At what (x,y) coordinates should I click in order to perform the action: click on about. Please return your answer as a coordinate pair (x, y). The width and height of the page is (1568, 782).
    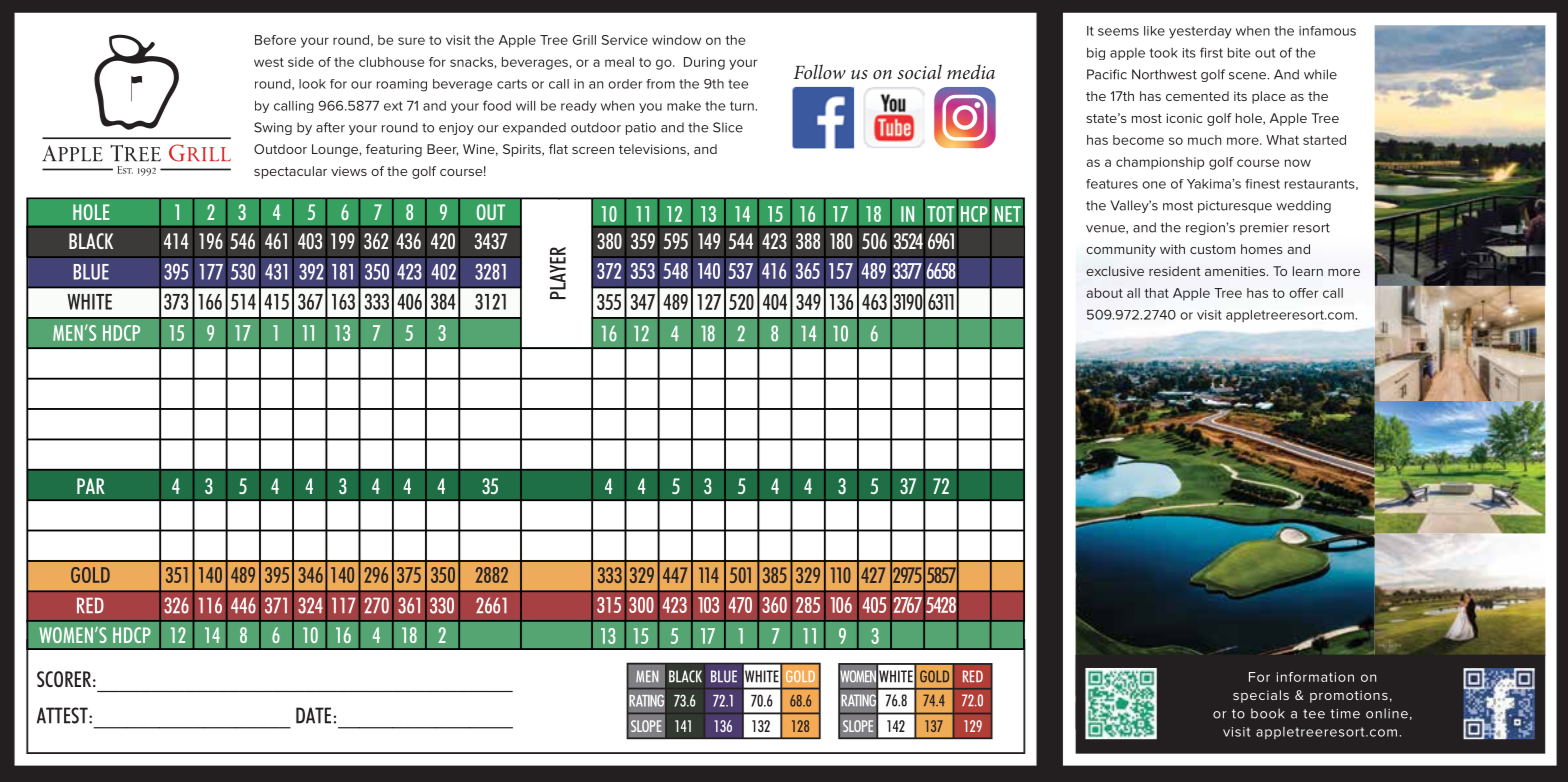
    Looking at the image, I should click on (1104, 293).
